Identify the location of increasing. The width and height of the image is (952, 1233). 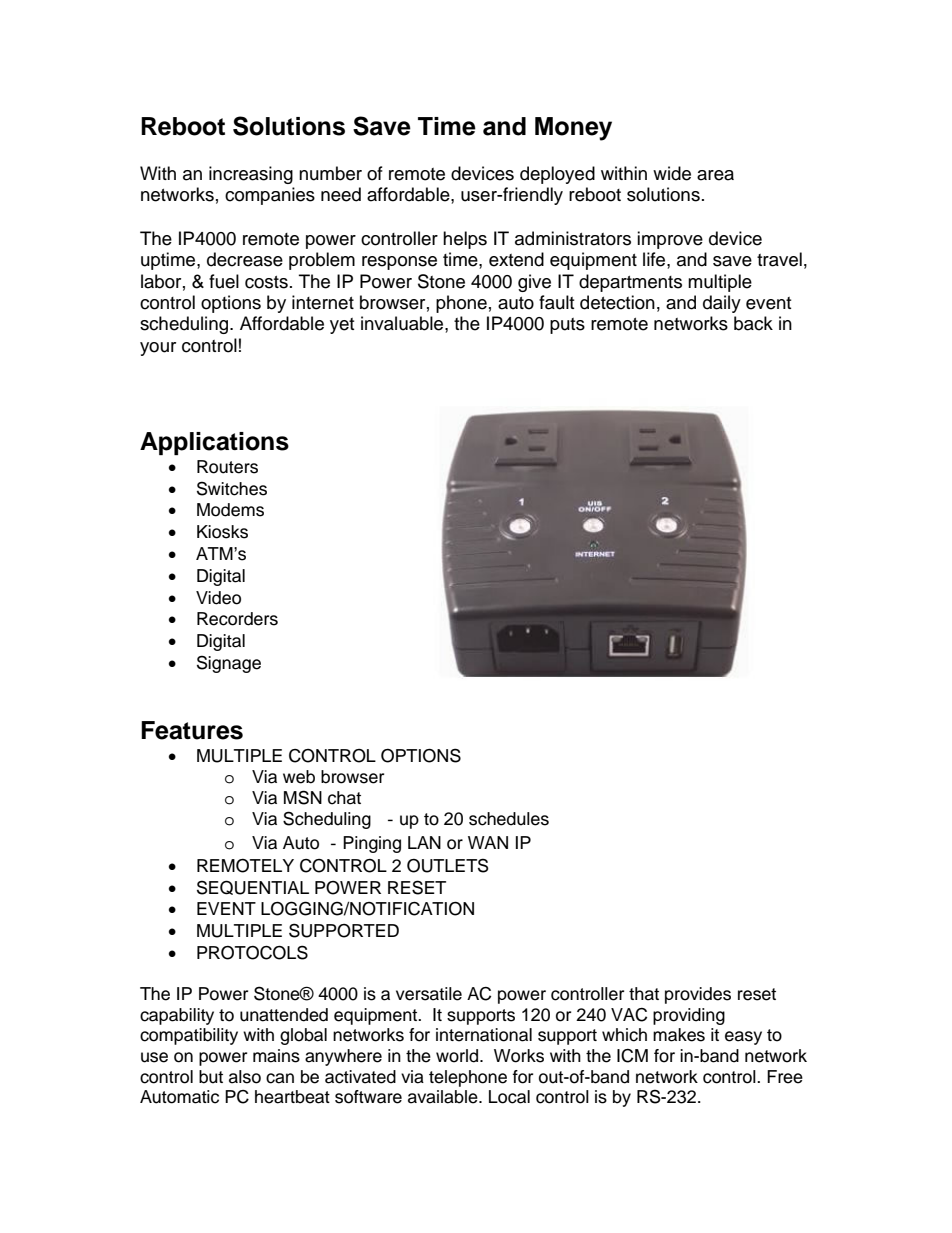
(251, 175).
